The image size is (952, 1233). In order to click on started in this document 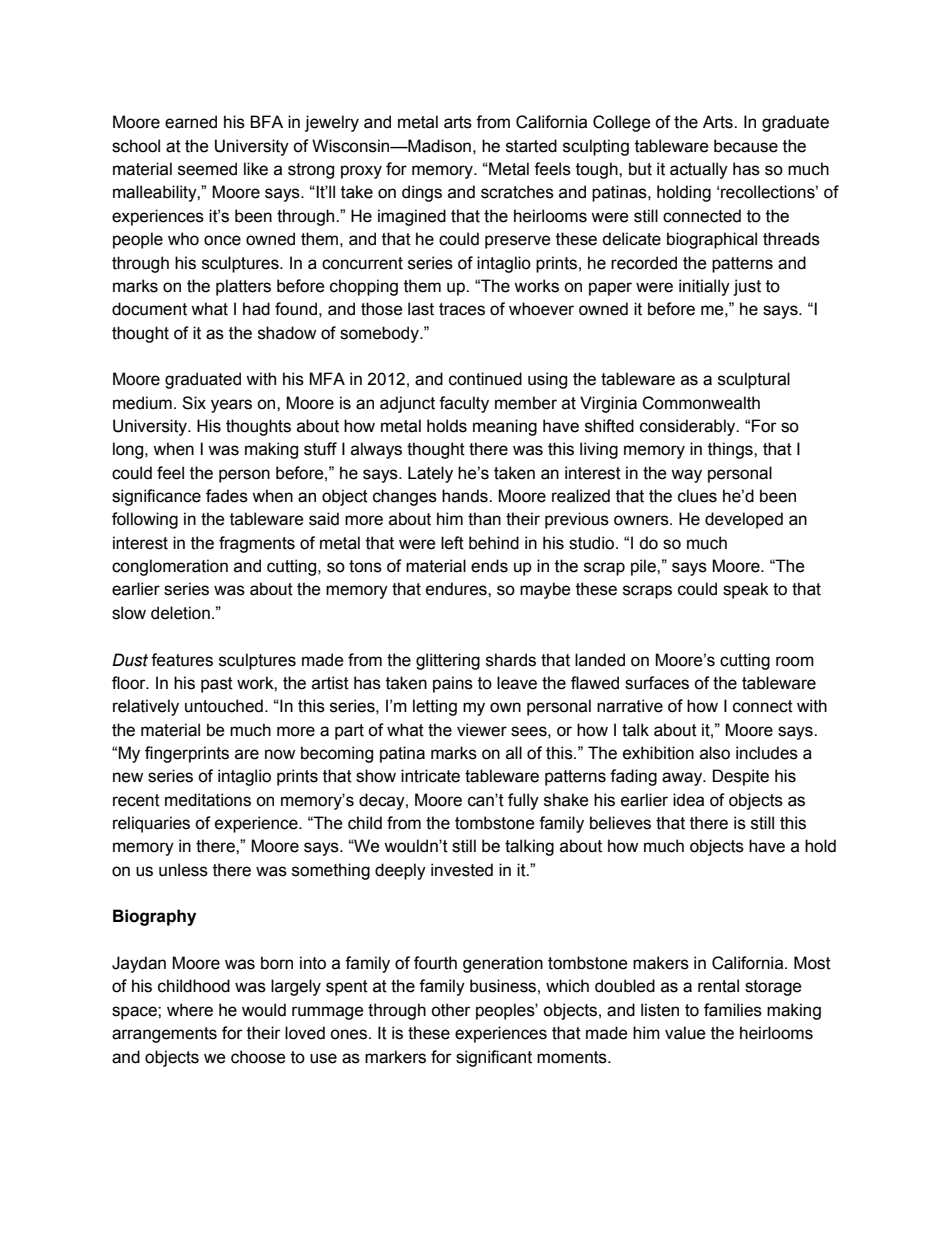, I will do `click(531, 146)`.
